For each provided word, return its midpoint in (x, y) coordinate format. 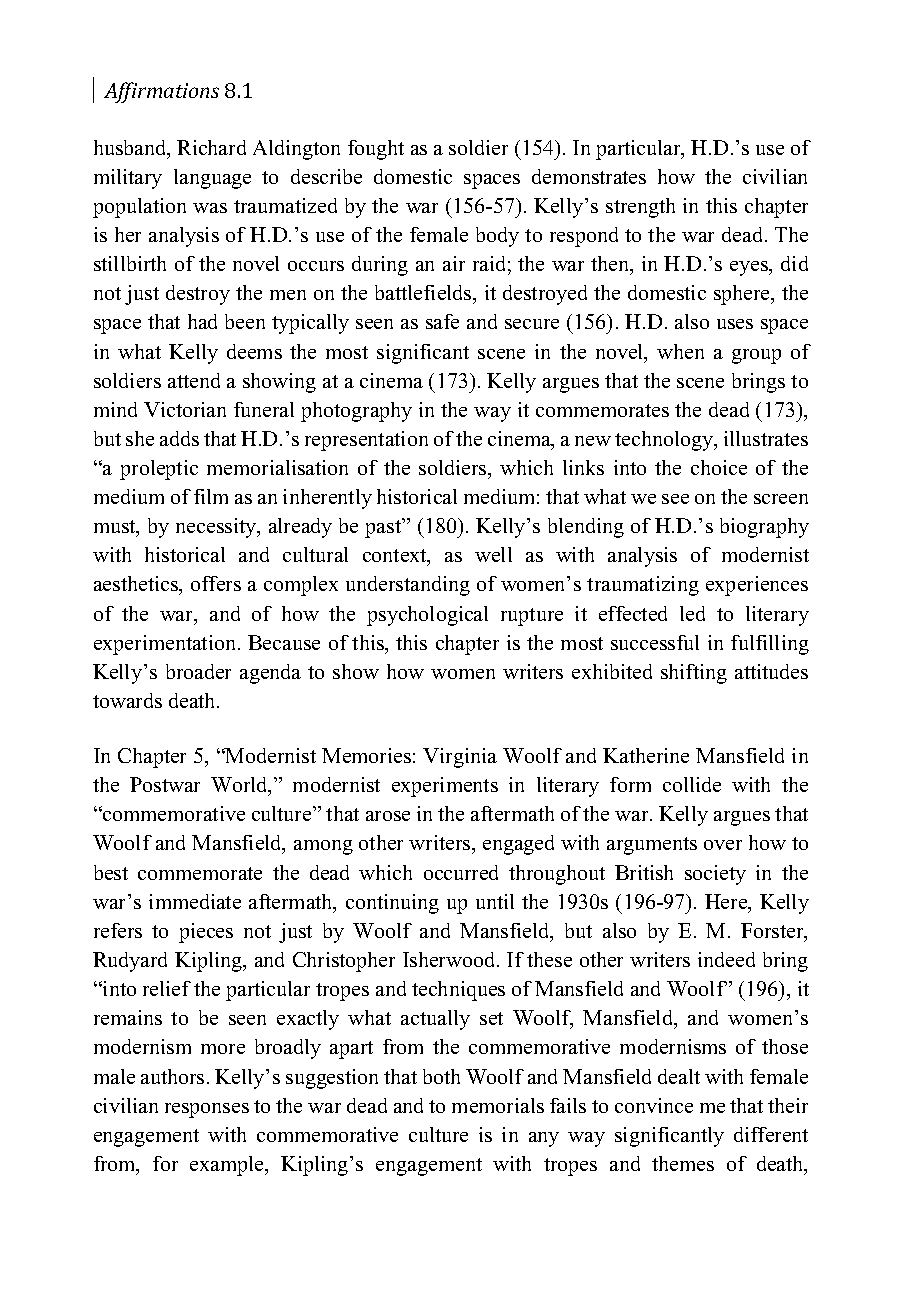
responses (207, 1110)
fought (376, 150)
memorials (498, 1105)
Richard (211, 147)
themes (683, 1163)
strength (640, 208)
